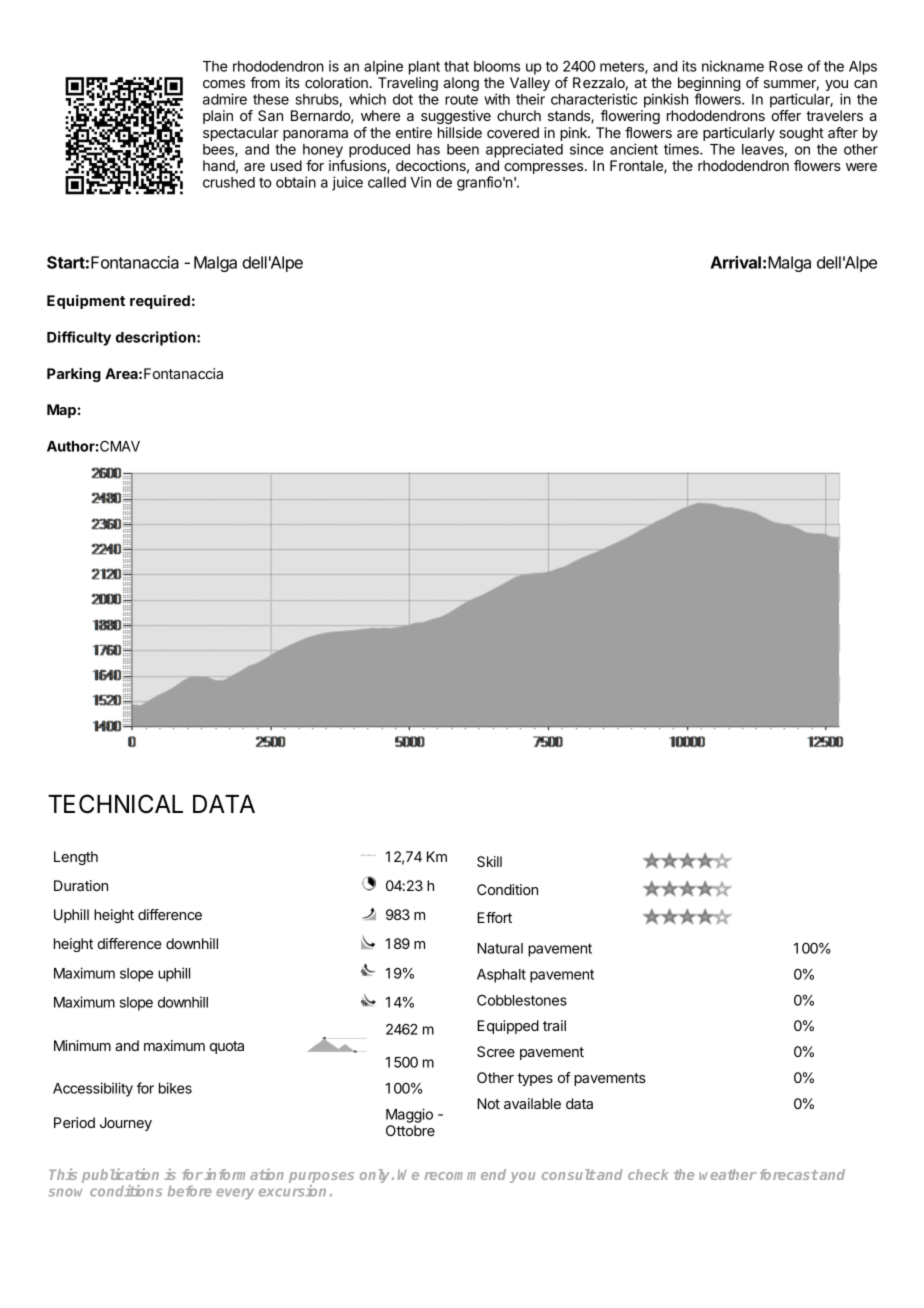  What do you see at coordinates (421, 182) in the screenshot?
I see `Vin` at bounding box center [421, 182].
